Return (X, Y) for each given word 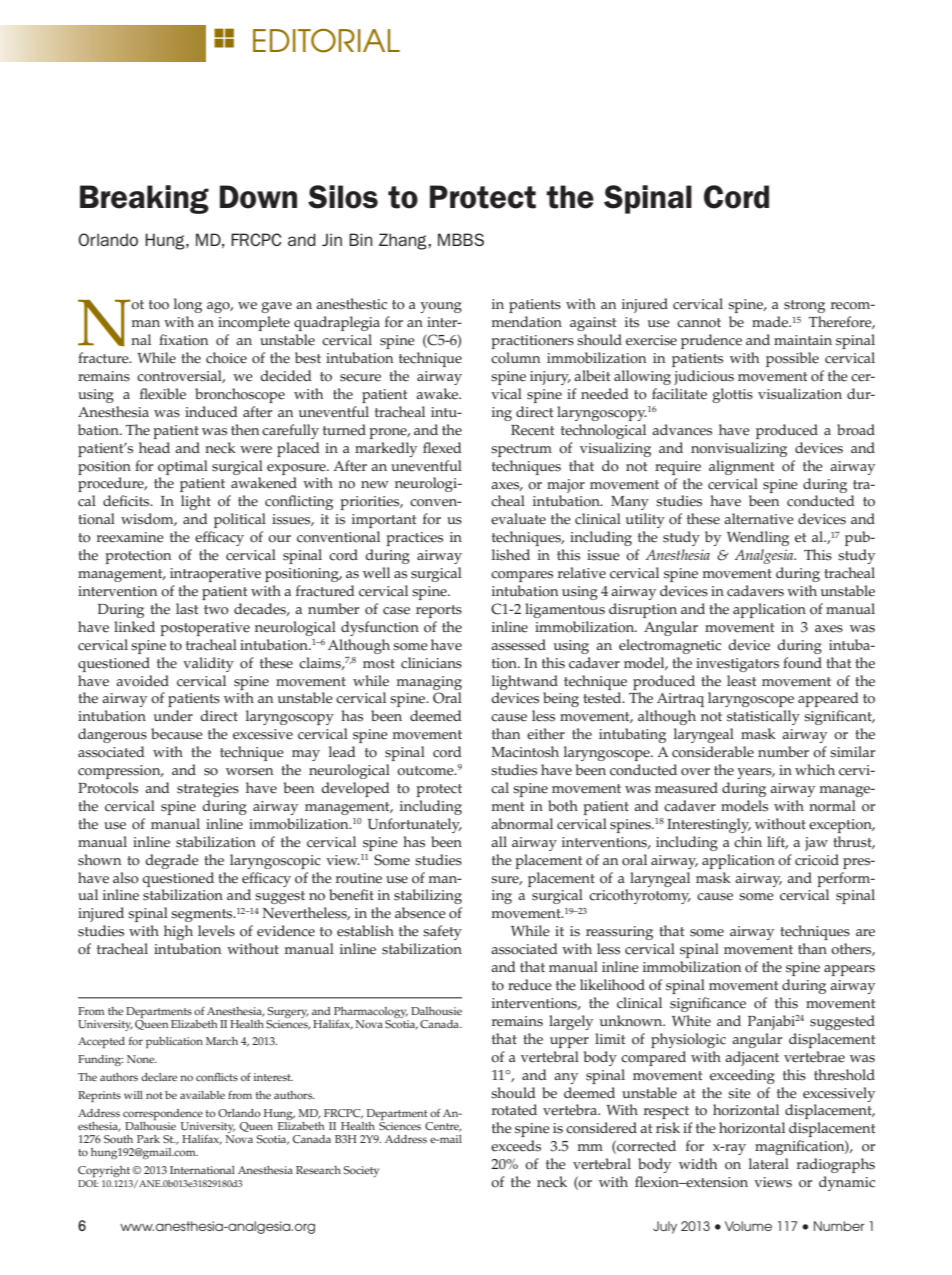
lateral (769, 1164)
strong (804, 306)
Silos (343, 197)
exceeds (516, 1146)
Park (148, 1139)
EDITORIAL (326, 40)
